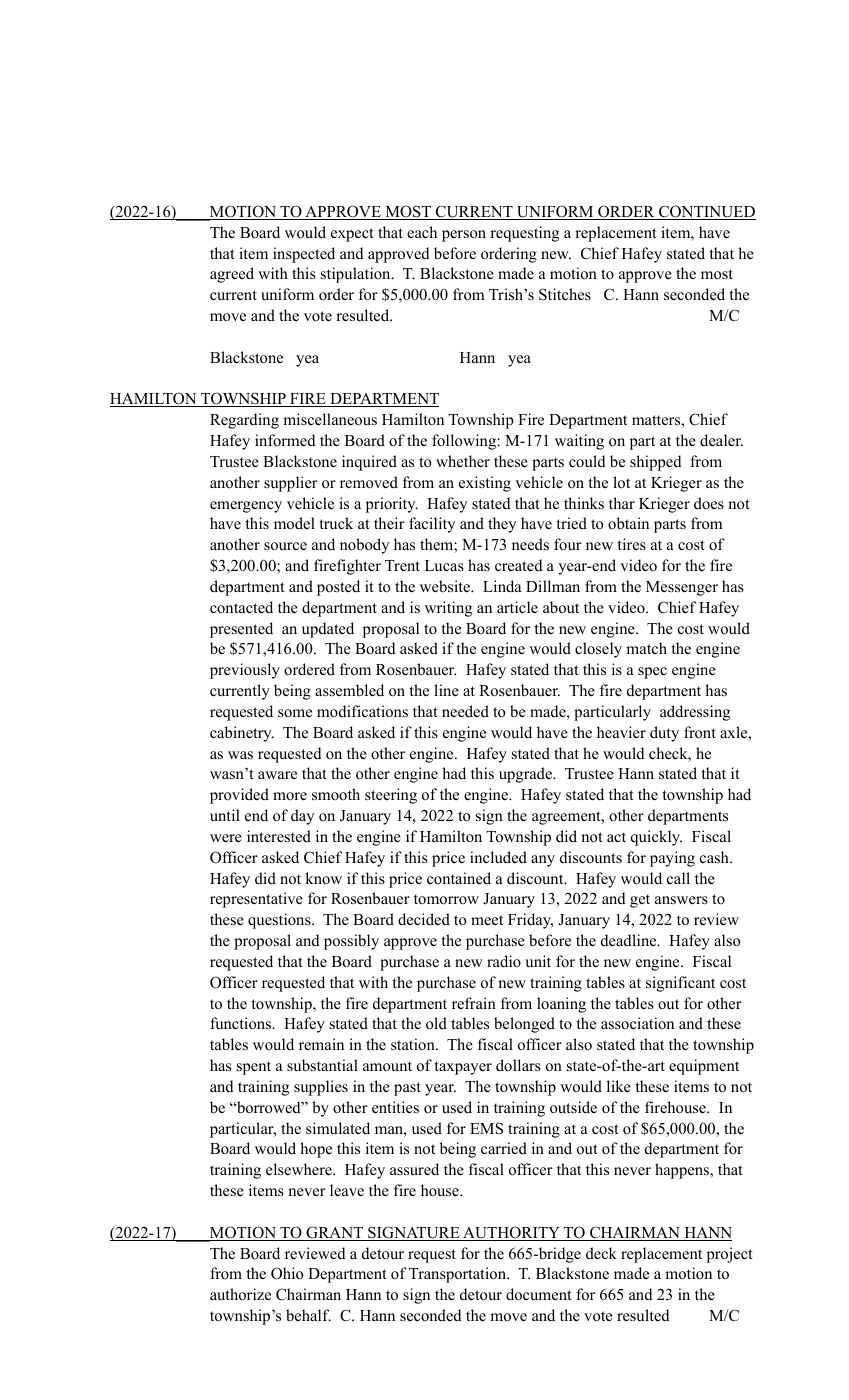  I want to click on spent, so click(254, 1068).
